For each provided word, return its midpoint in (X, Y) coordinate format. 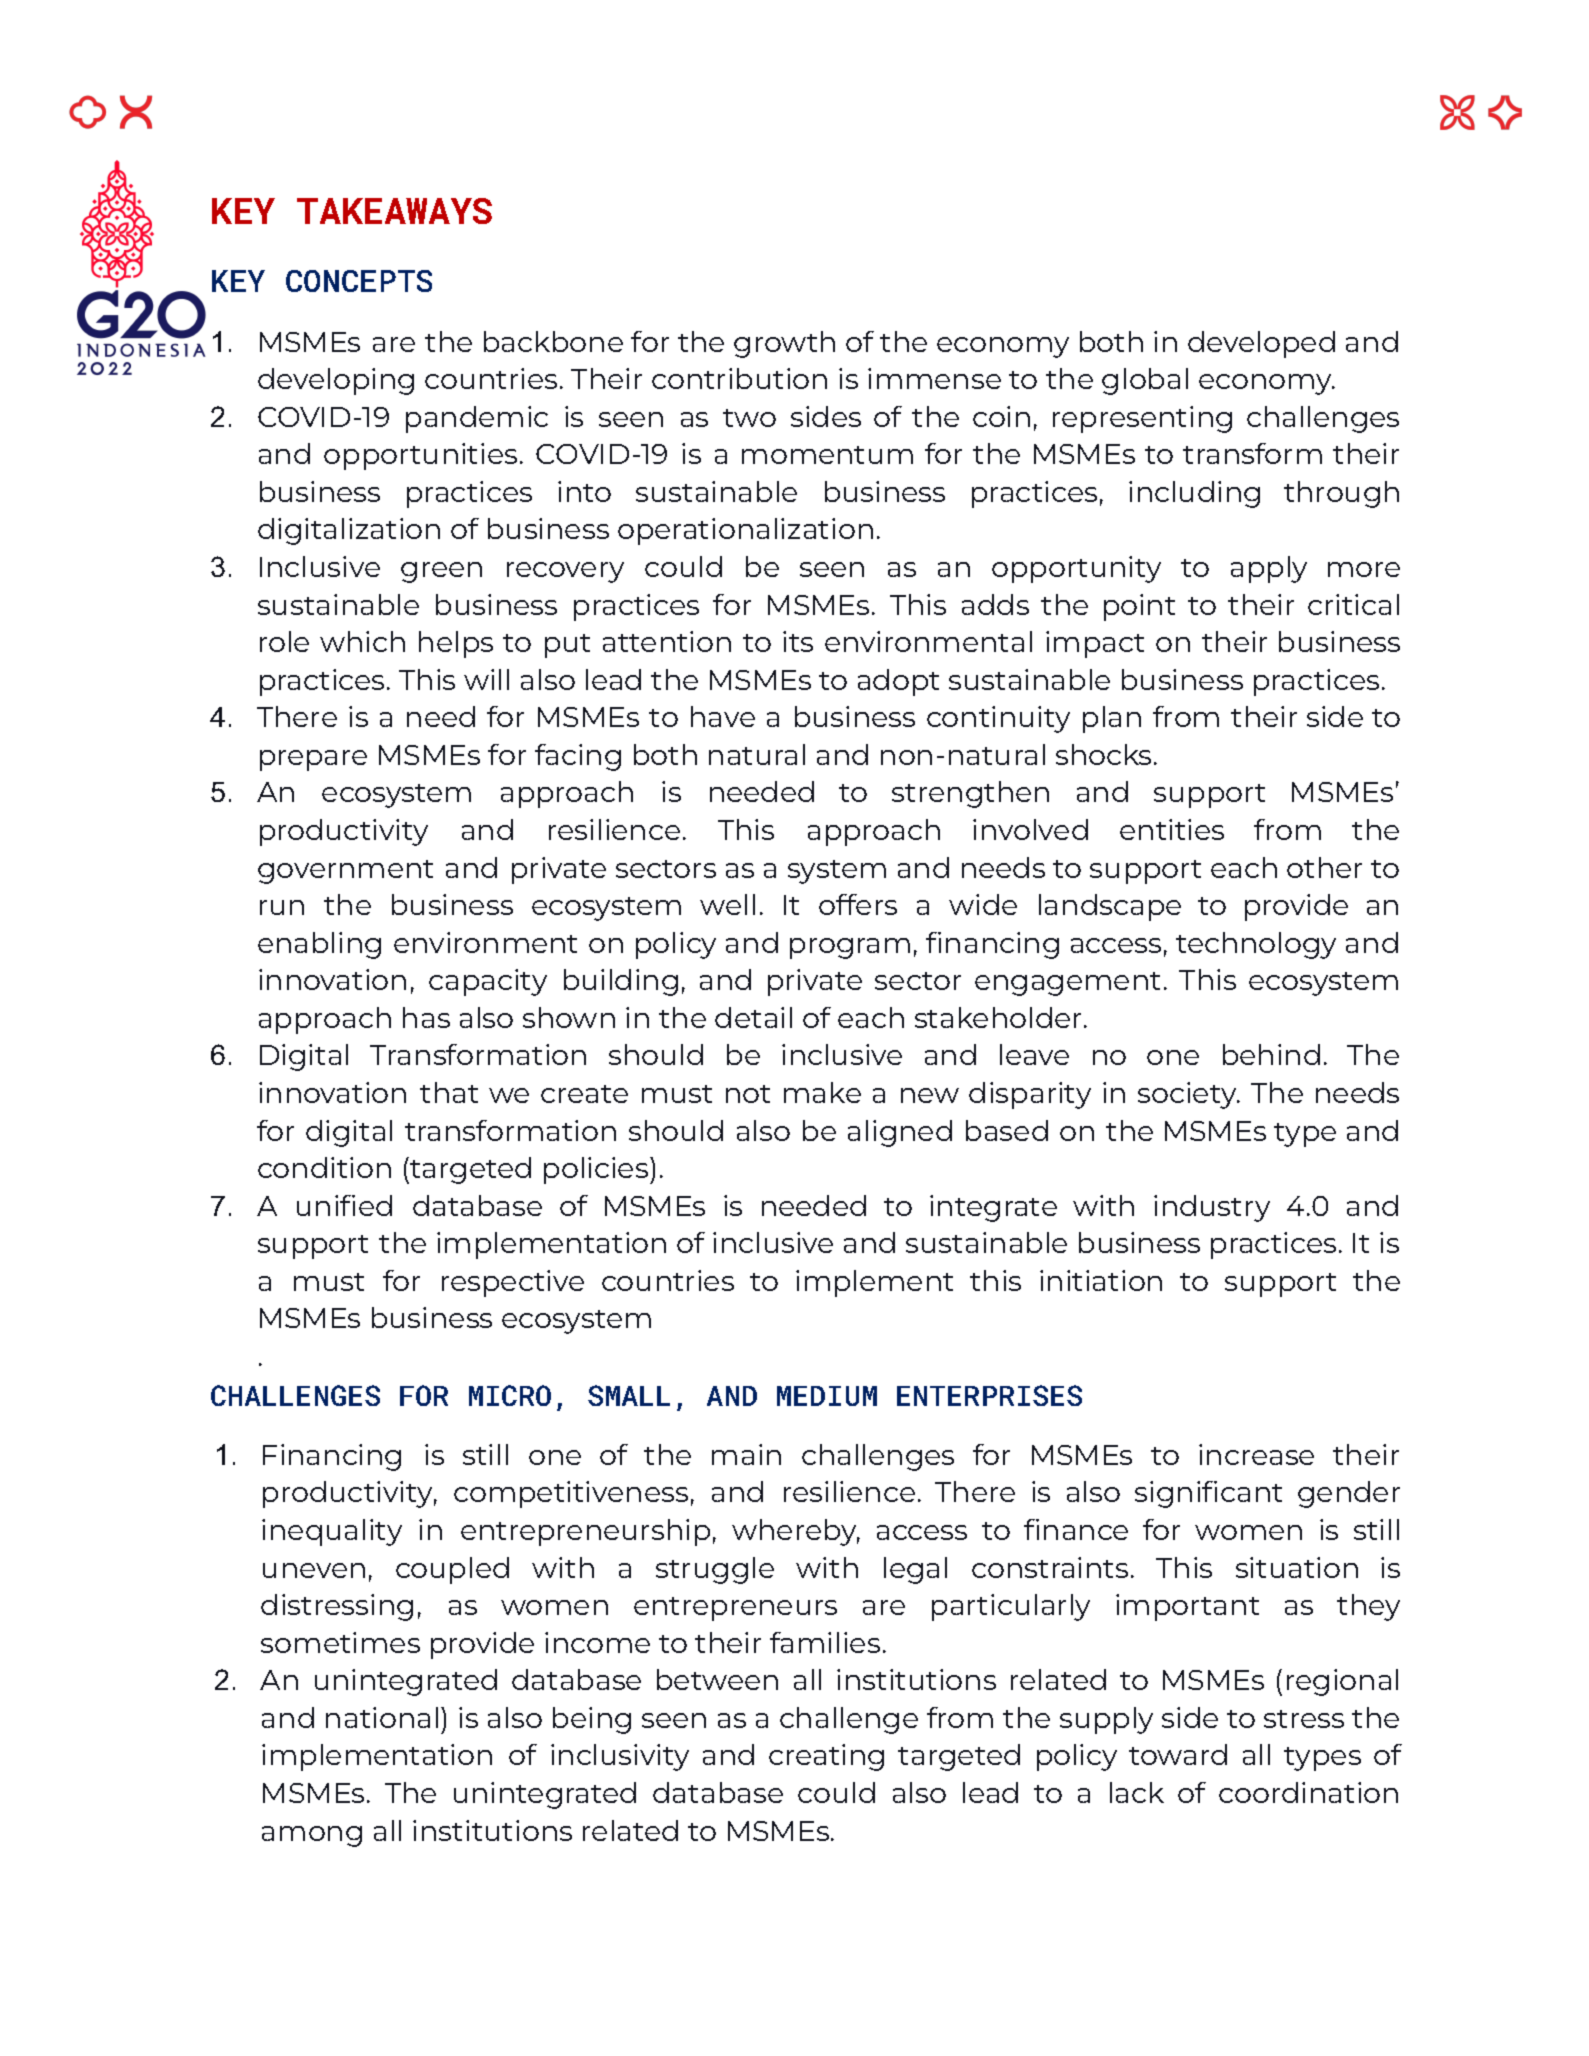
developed (1261, 344)
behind (1271, 1054)
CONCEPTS (359, 281)
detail (753, 1017)
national (382, 1717)
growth (784, 344)
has (426, 1017)
